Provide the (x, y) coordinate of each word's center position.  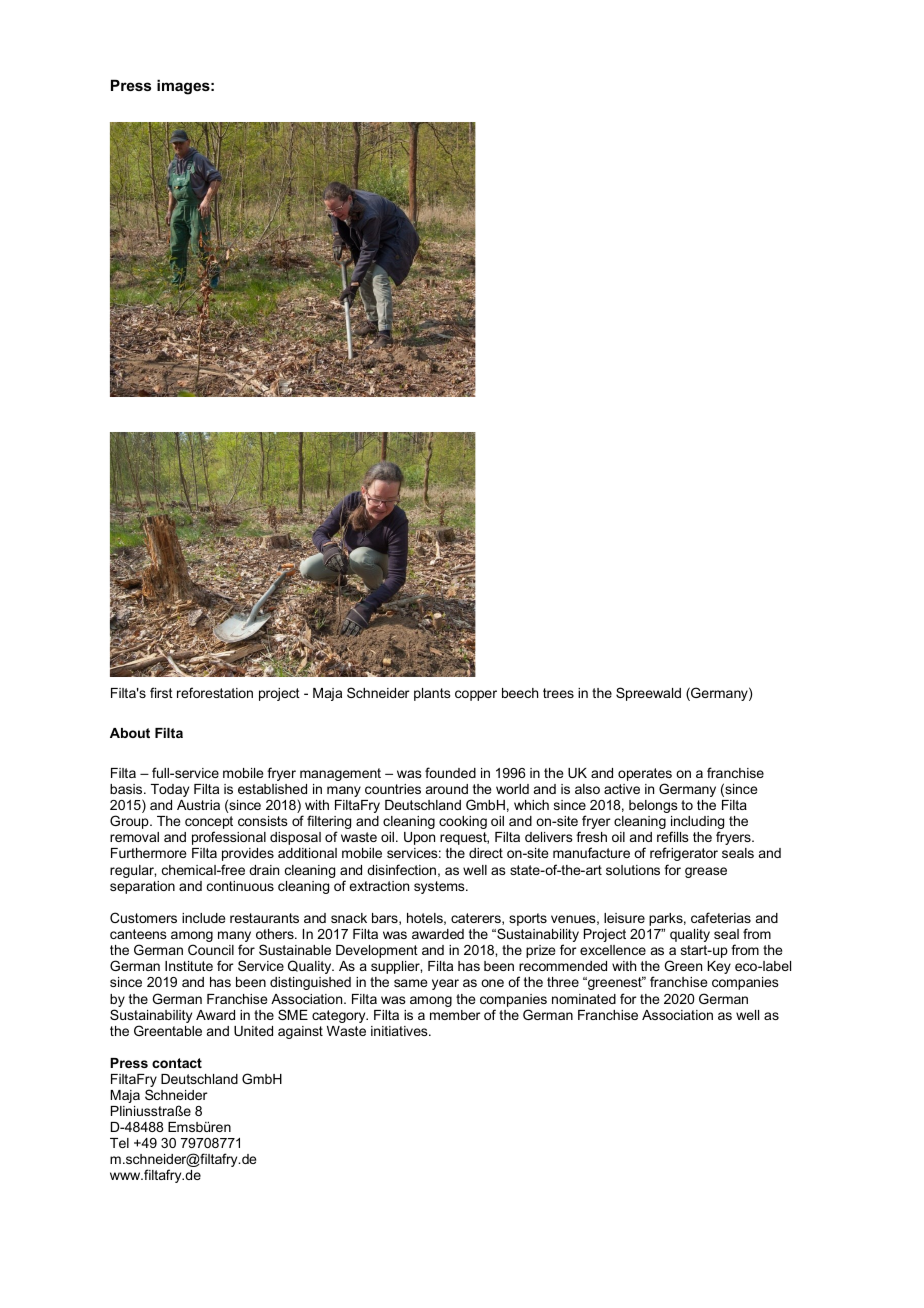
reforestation (215, 692)
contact (177, 1063)
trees (558, 693)
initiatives (400, 1031)
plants (432, 694)
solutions (633, 870)
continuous (240, 886)
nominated (584, 999)
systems (440, 887)
